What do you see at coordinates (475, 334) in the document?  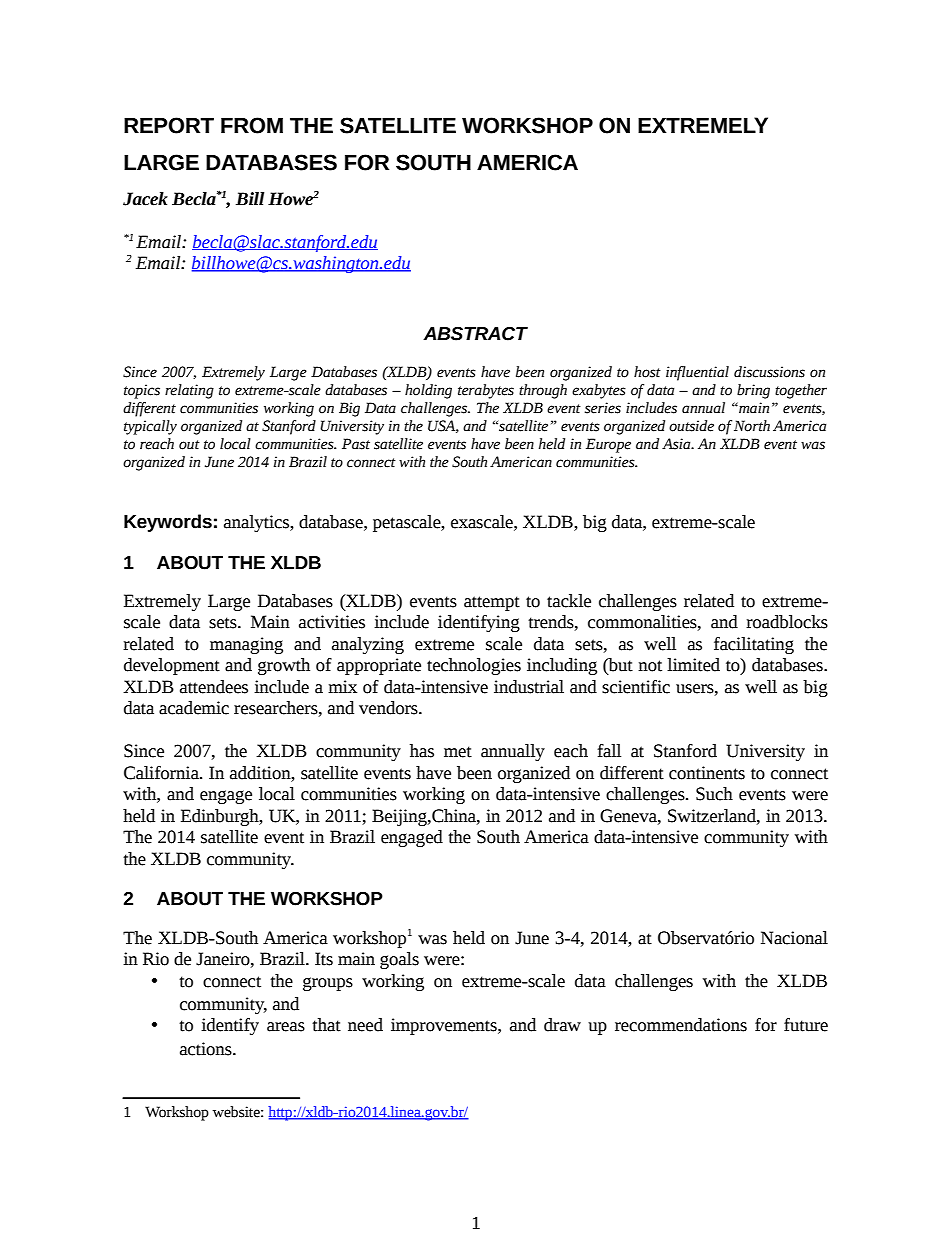 I see `ABSTRACT` at bounding box center [475, 334].
